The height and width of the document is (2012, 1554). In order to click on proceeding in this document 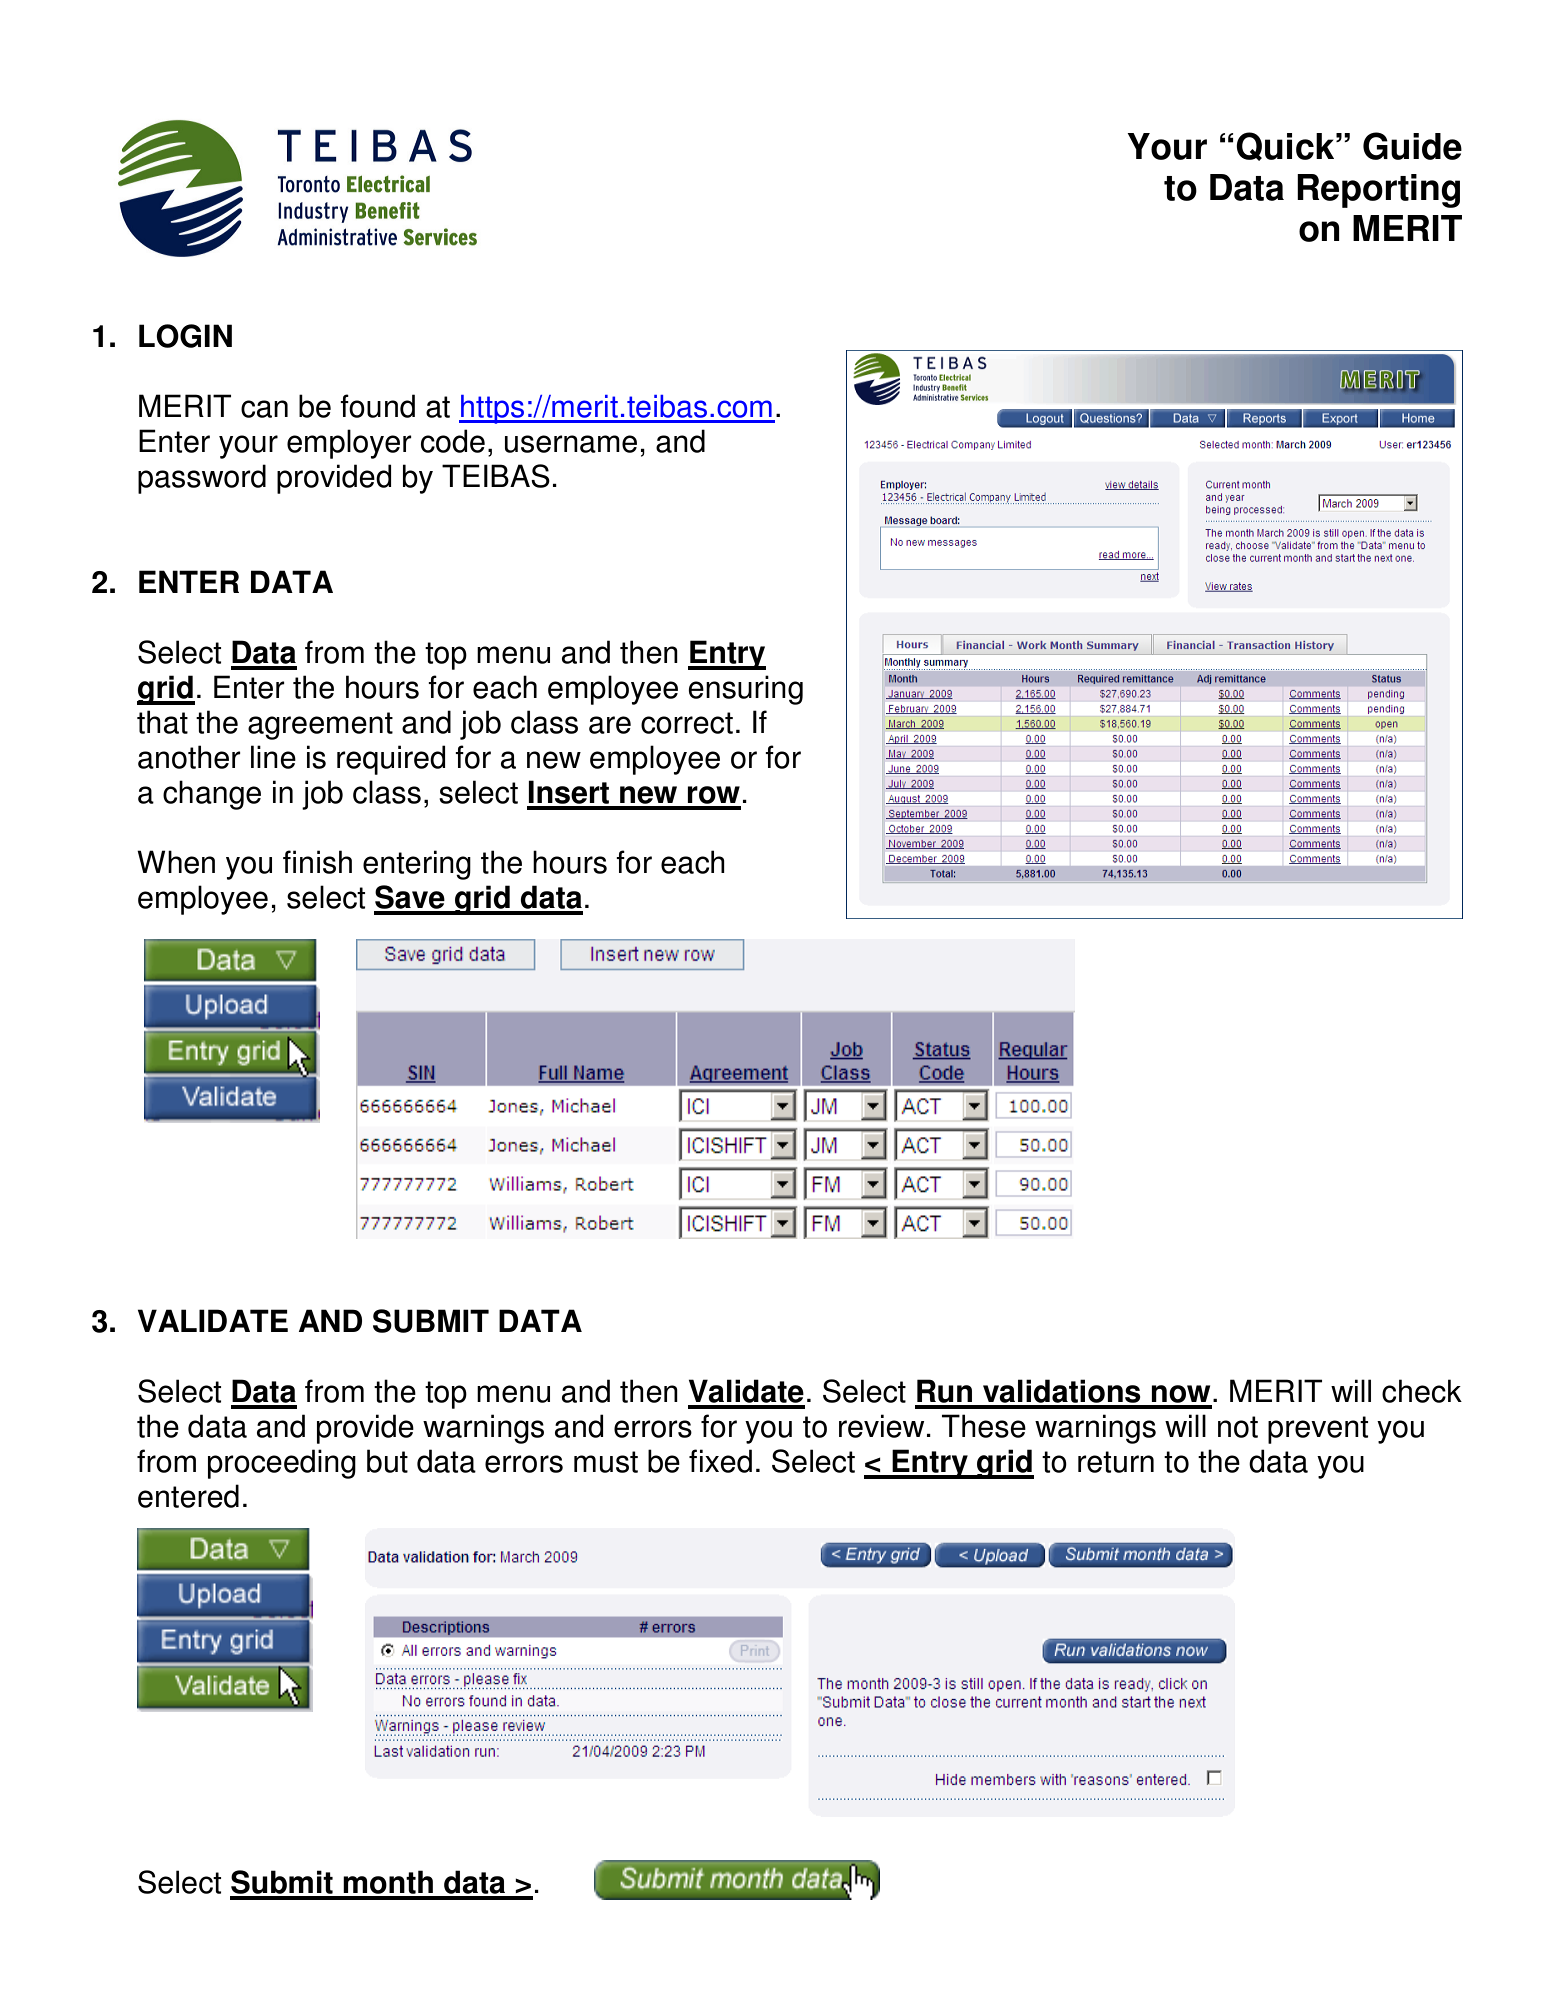, I will do `click(282, 1464)`.
